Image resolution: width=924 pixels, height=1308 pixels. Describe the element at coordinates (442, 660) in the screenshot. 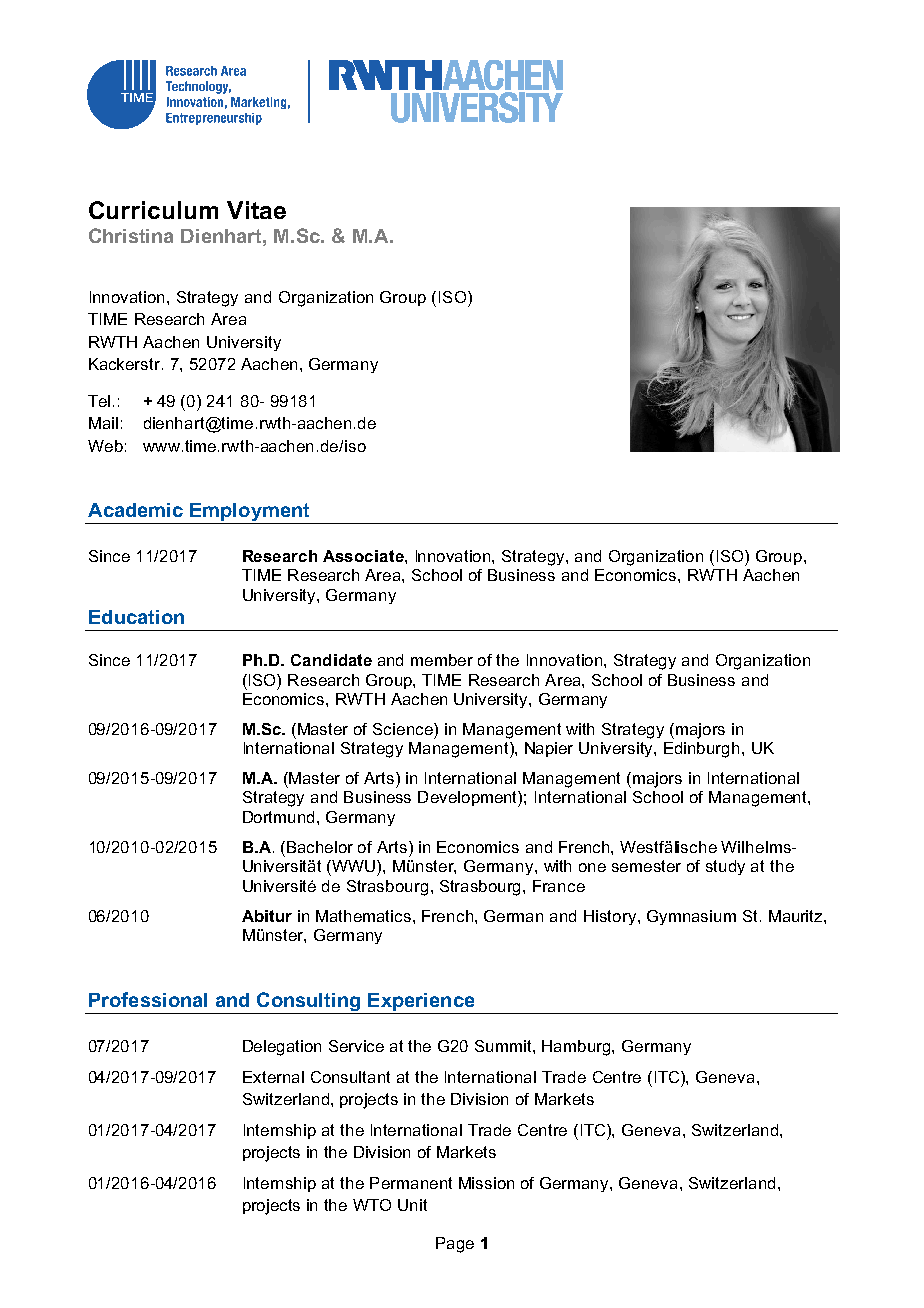

I see `member` at that location.
